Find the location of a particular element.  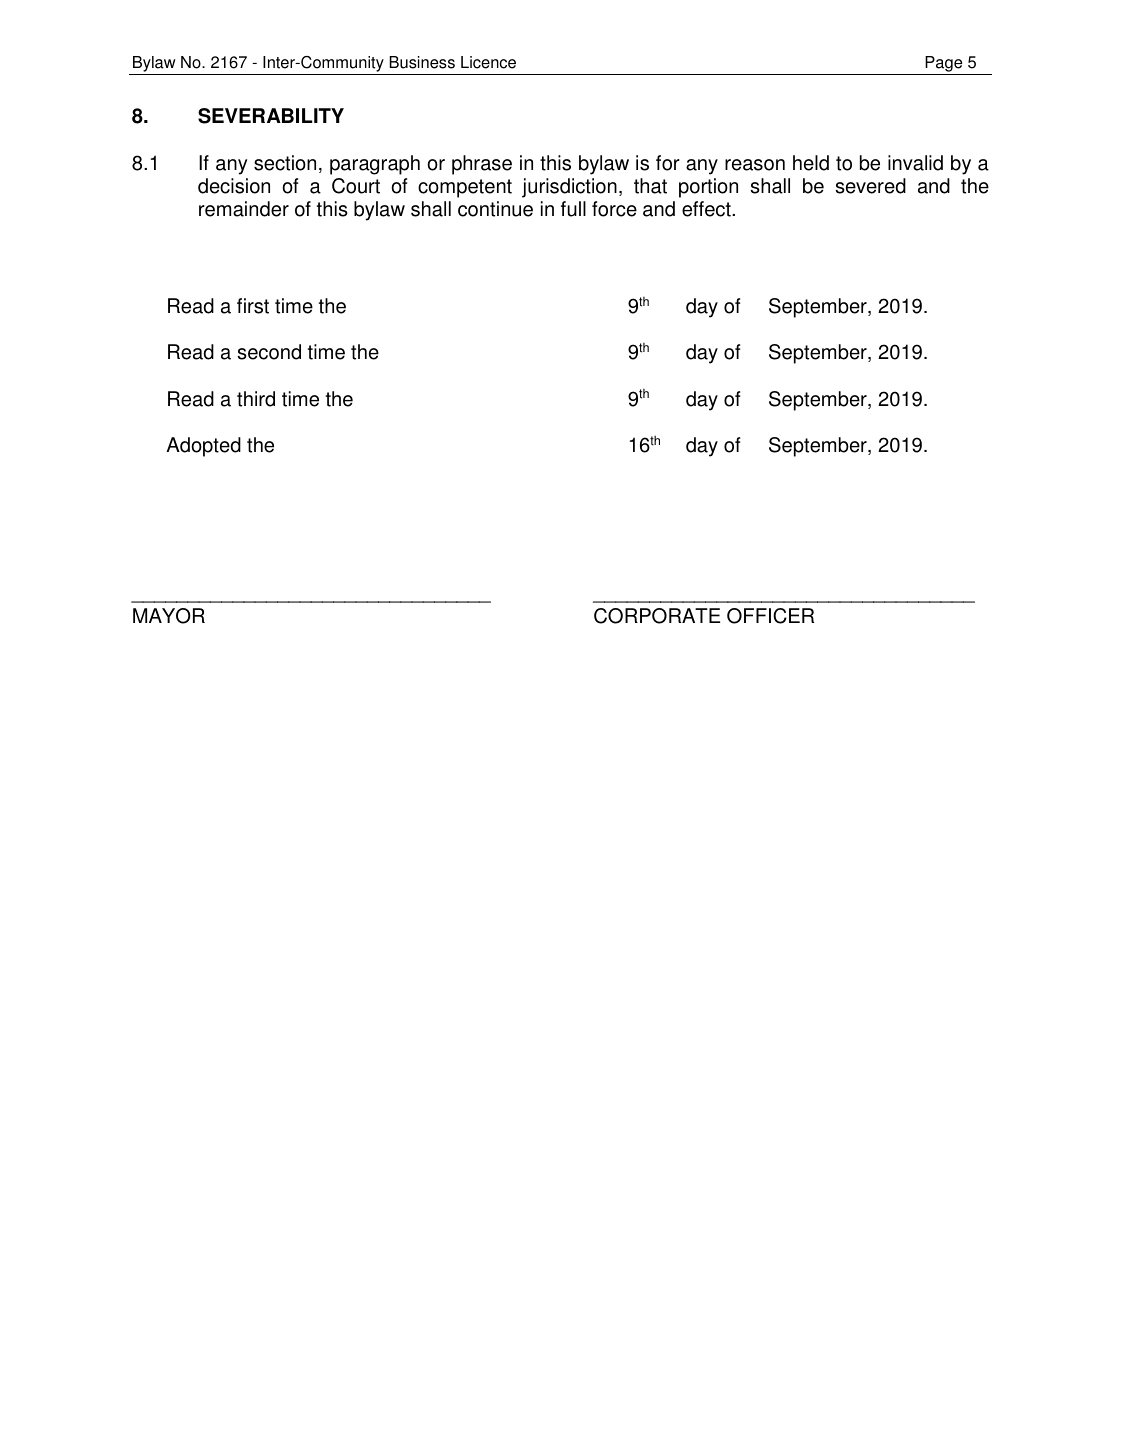

first is located at coordinates (253, 306).
